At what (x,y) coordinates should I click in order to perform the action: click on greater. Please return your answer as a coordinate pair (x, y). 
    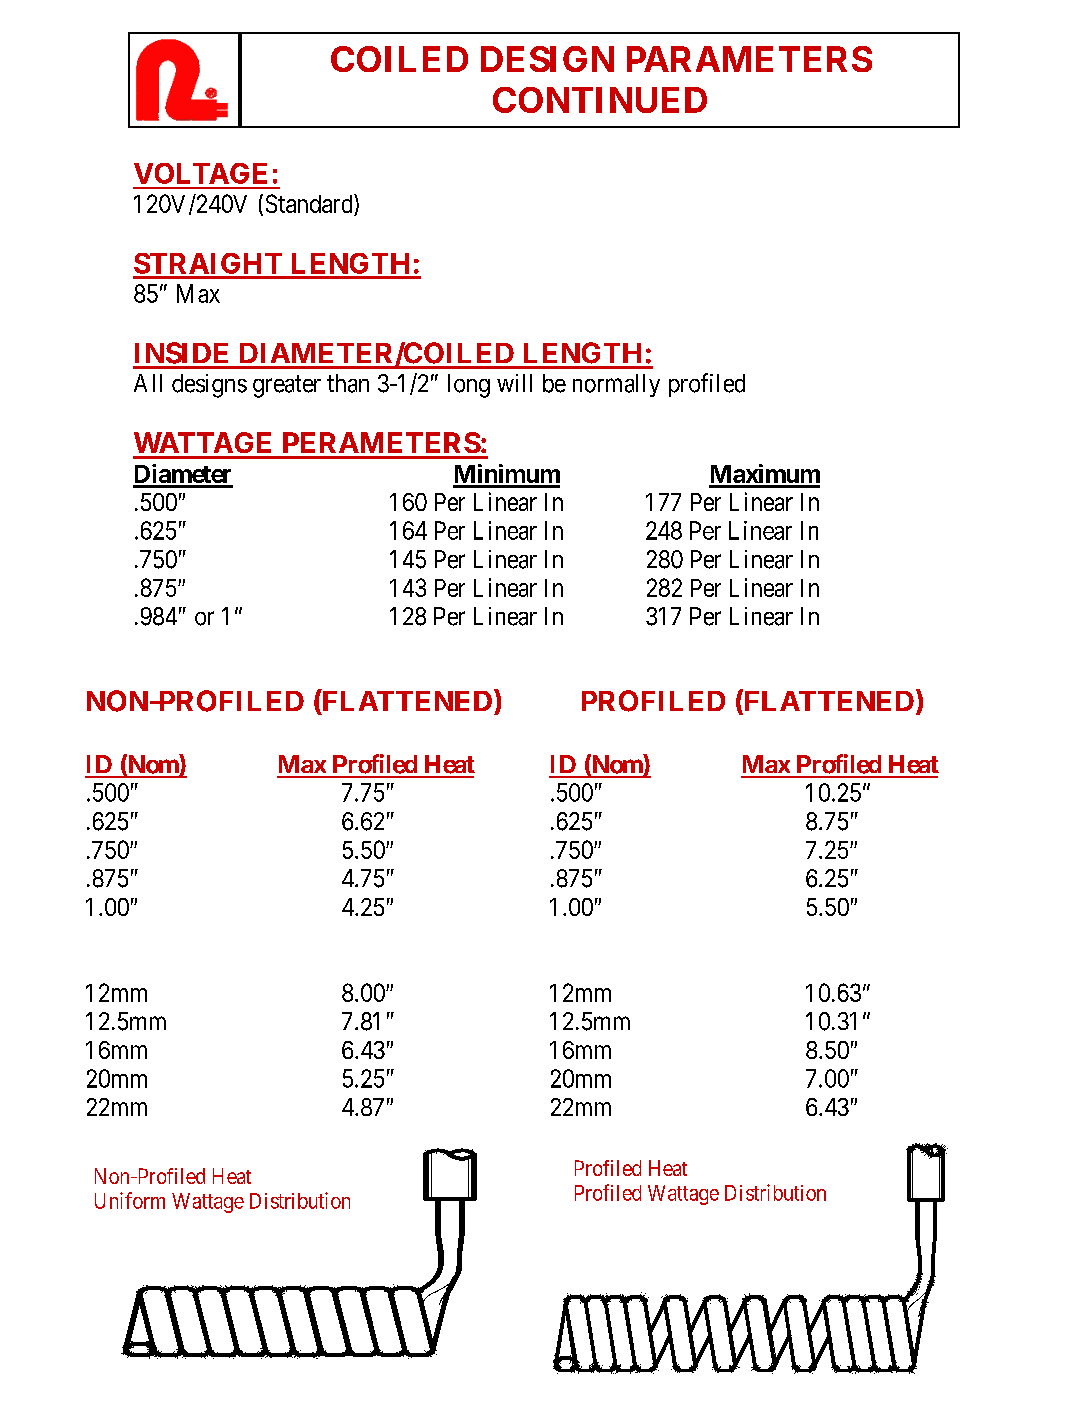
    Looking at the image, I should click on (287, 387).
